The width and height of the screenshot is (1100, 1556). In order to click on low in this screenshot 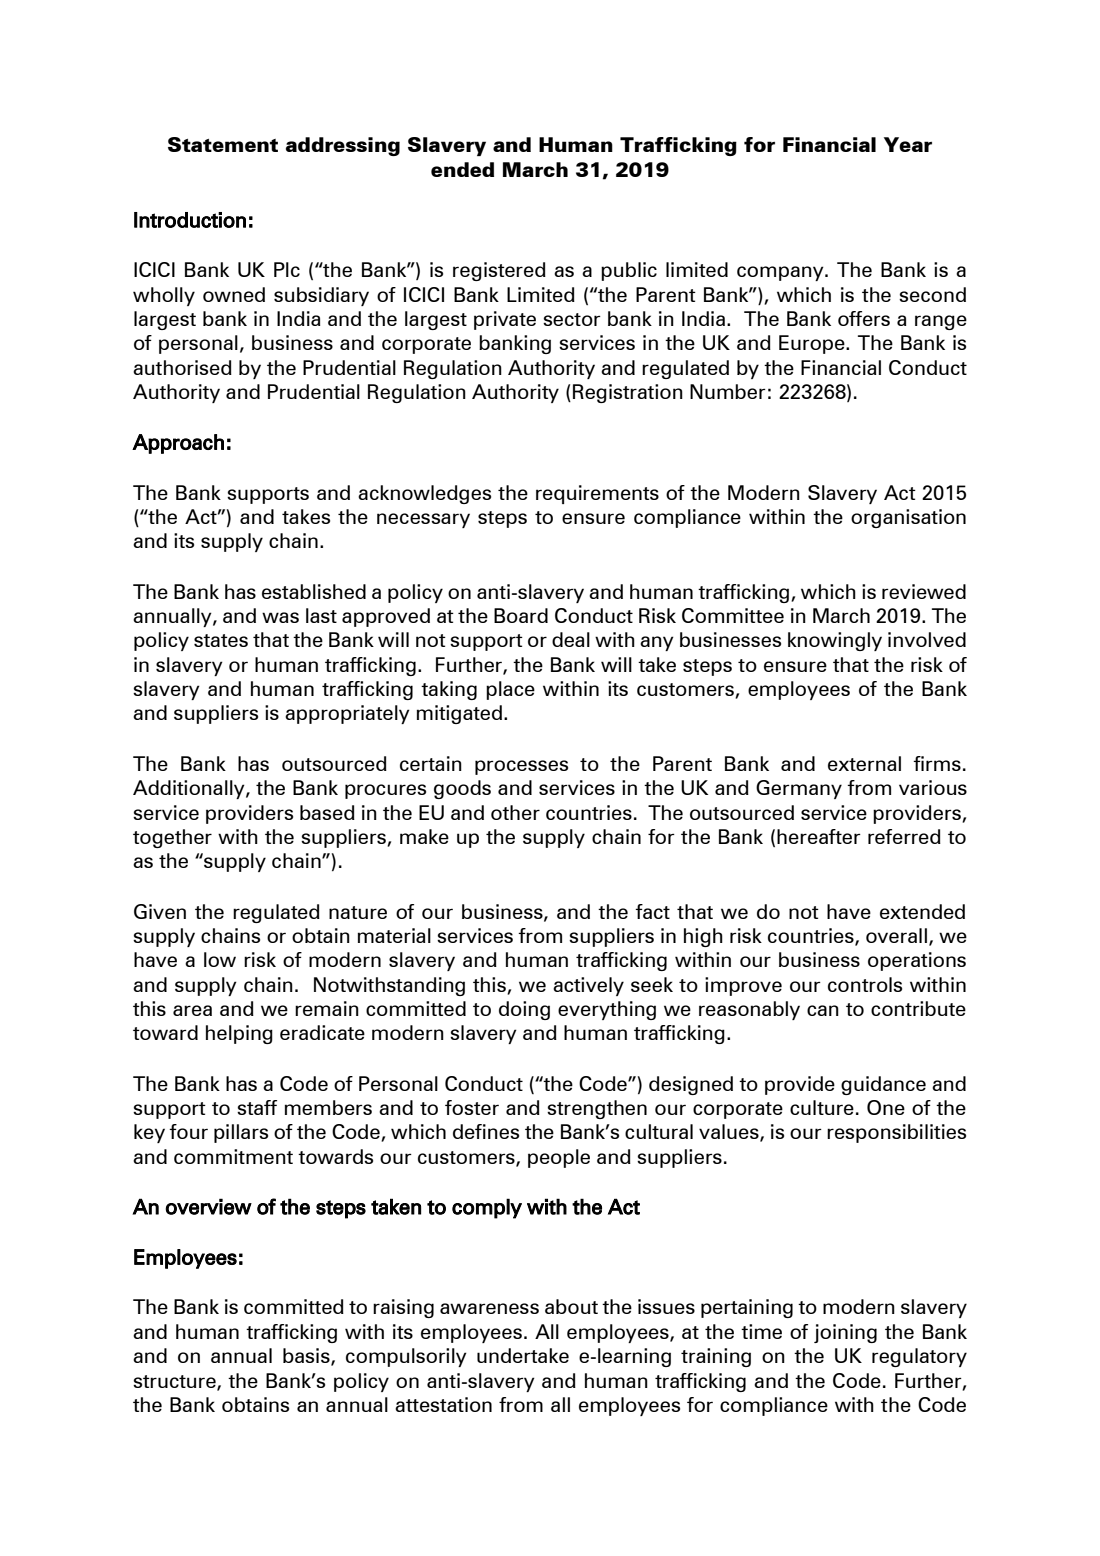, I will do `click(220, 959)`.
